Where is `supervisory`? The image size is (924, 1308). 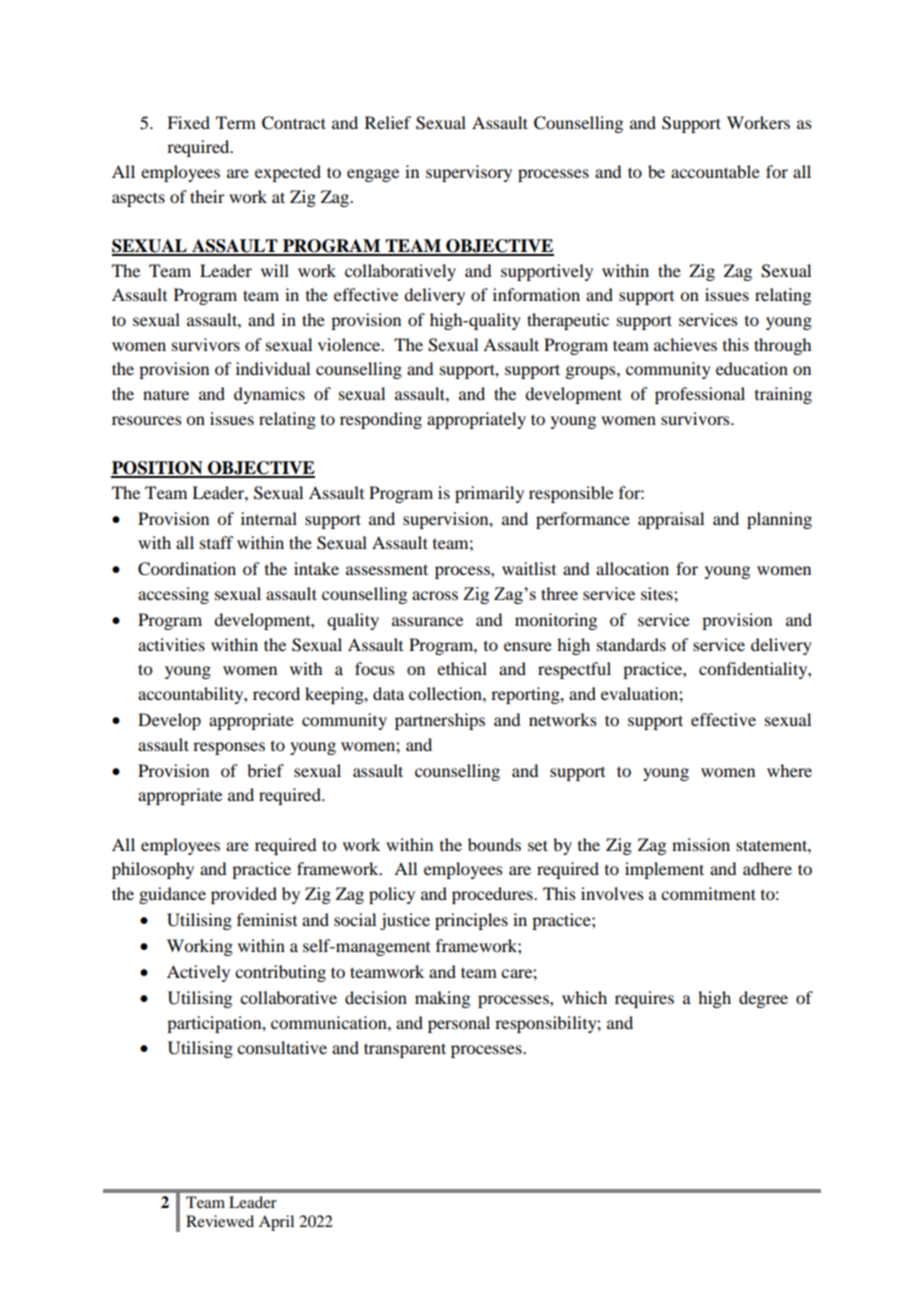 supervisory is located at coordinates (469, 173).
